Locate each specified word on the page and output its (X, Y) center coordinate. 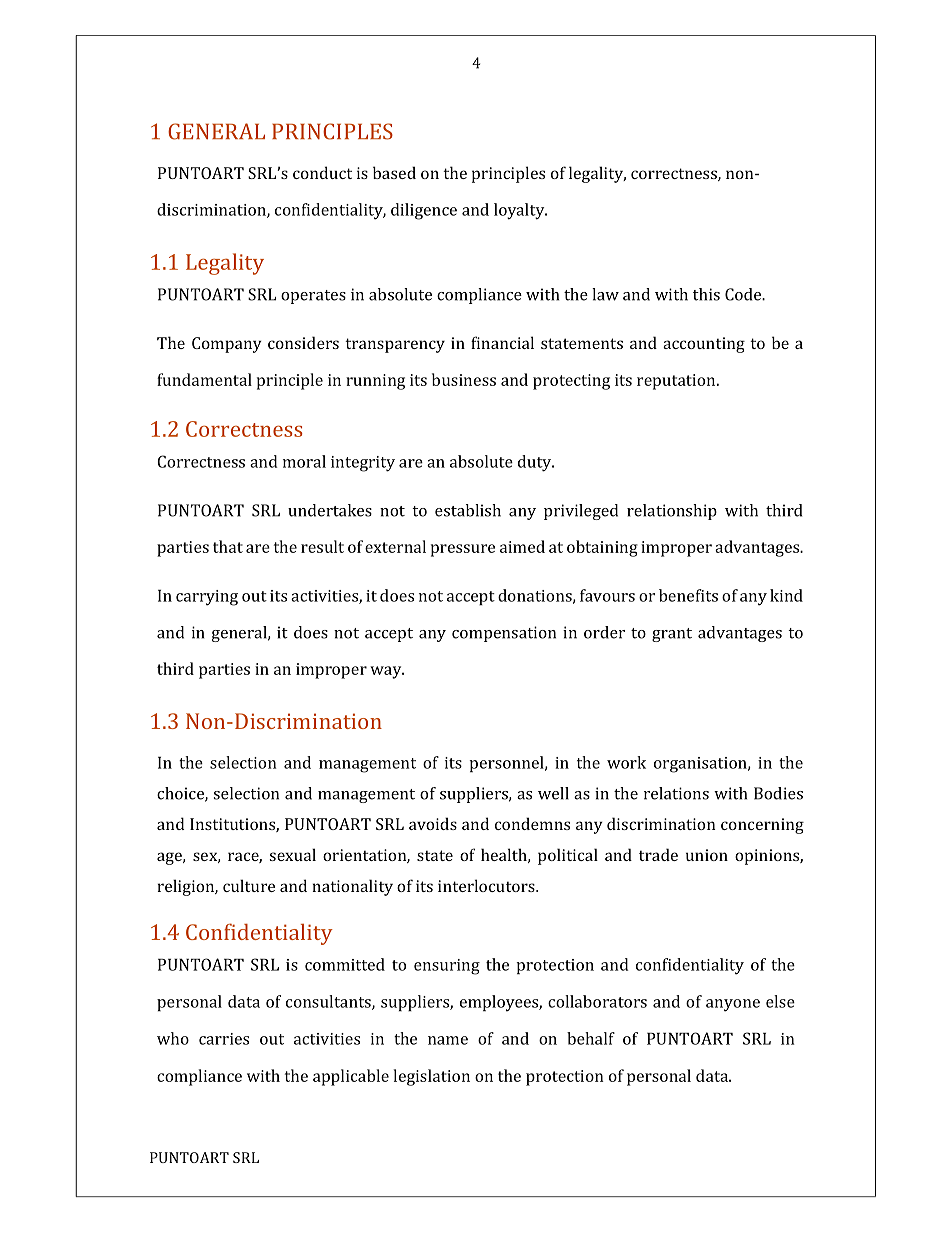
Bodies (778, 793)
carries (224, 1039)
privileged (581, 512)
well (553, 793)
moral (304, 461)
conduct (322, 172)
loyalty (520, 211)
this (706, 294)
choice (181, 794)
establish (468, 510)
